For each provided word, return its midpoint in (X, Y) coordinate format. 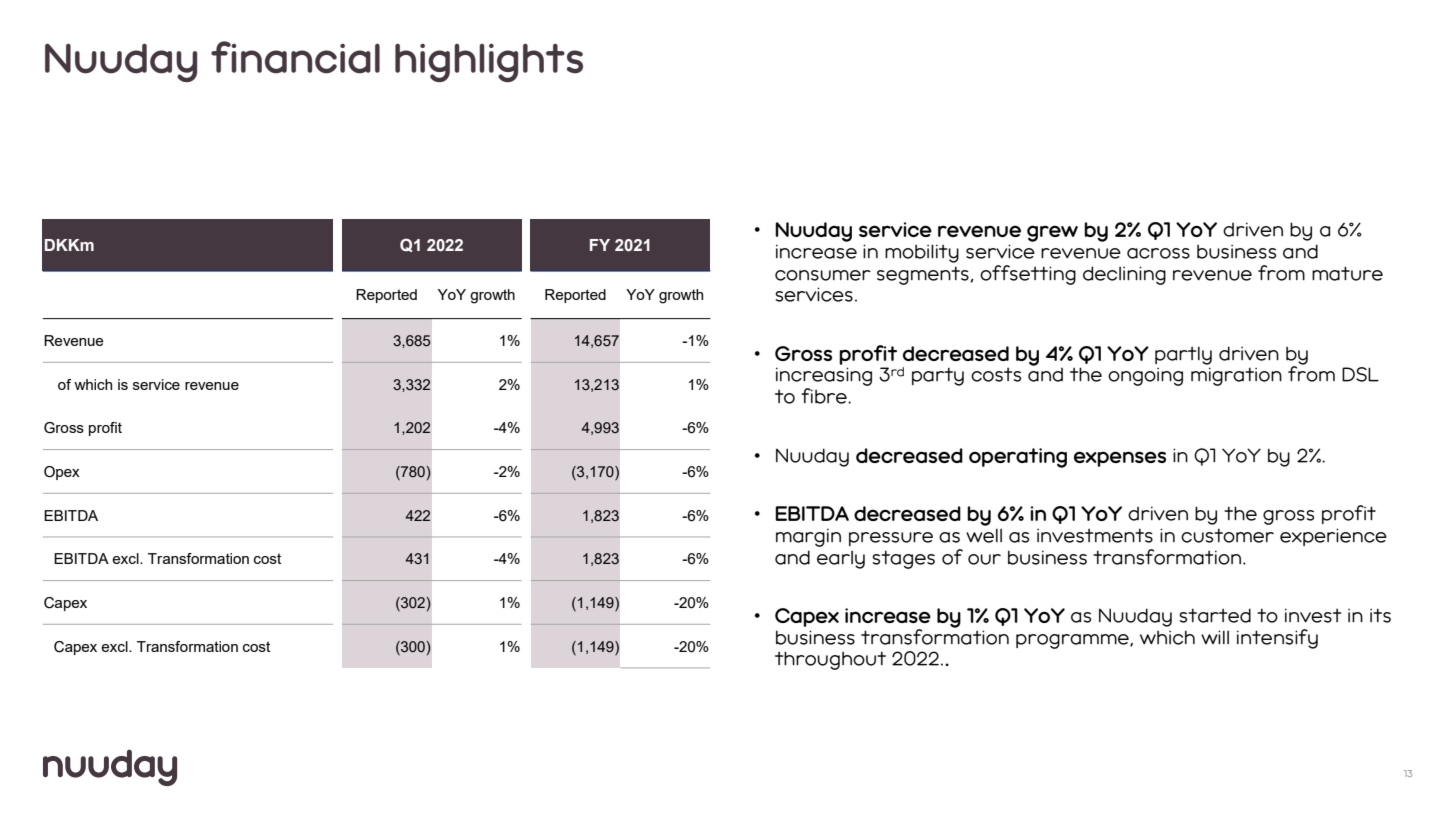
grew (1052, 233)
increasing (824, 378)
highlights (489, 62)
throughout (830, 660)
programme (1073, 641)
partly (1183, 355)
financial (295, 57)
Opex (62, 473)
